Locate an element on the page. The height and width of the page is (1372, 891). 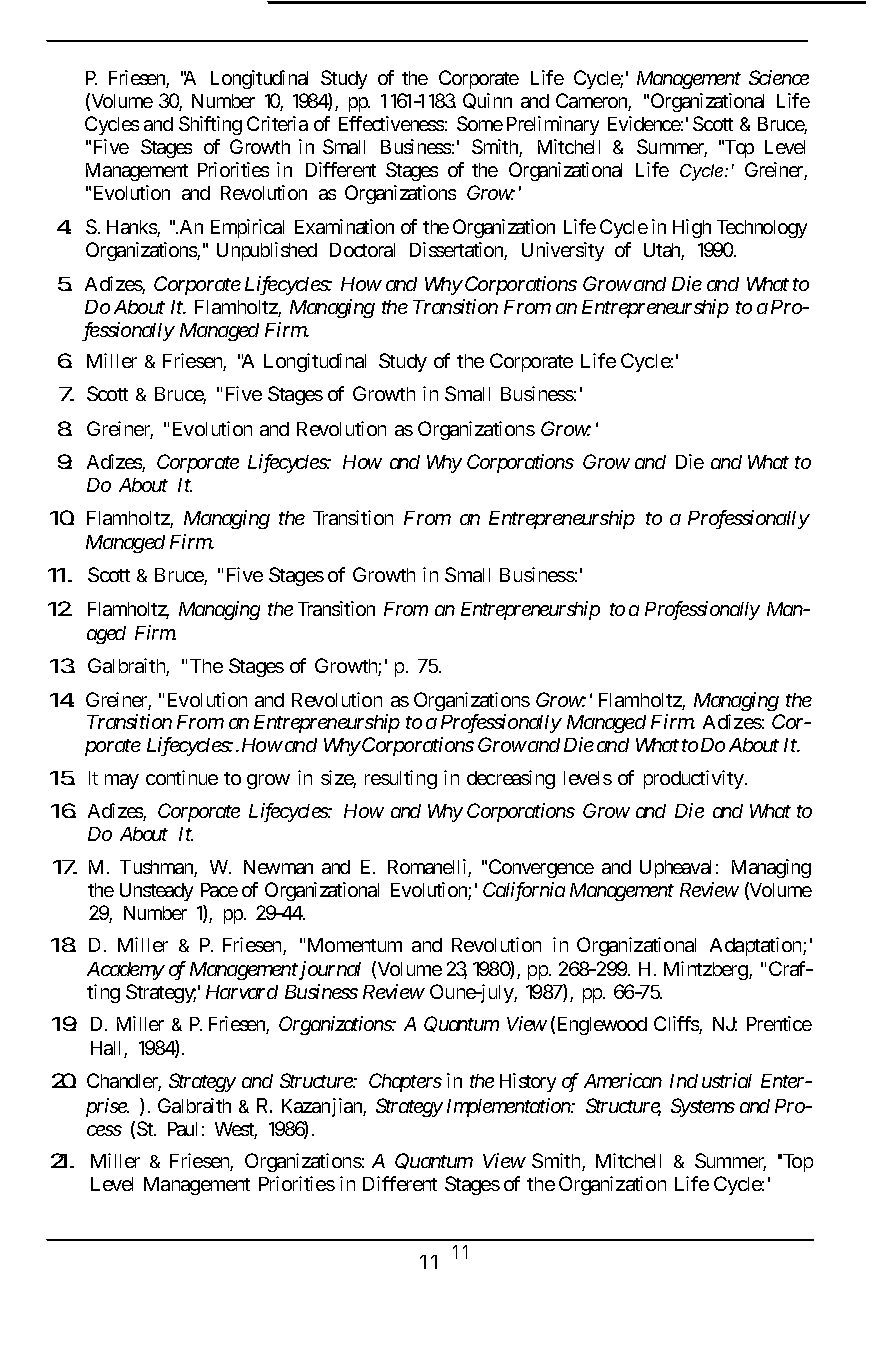
Science is located at coordinates (779, 77).
